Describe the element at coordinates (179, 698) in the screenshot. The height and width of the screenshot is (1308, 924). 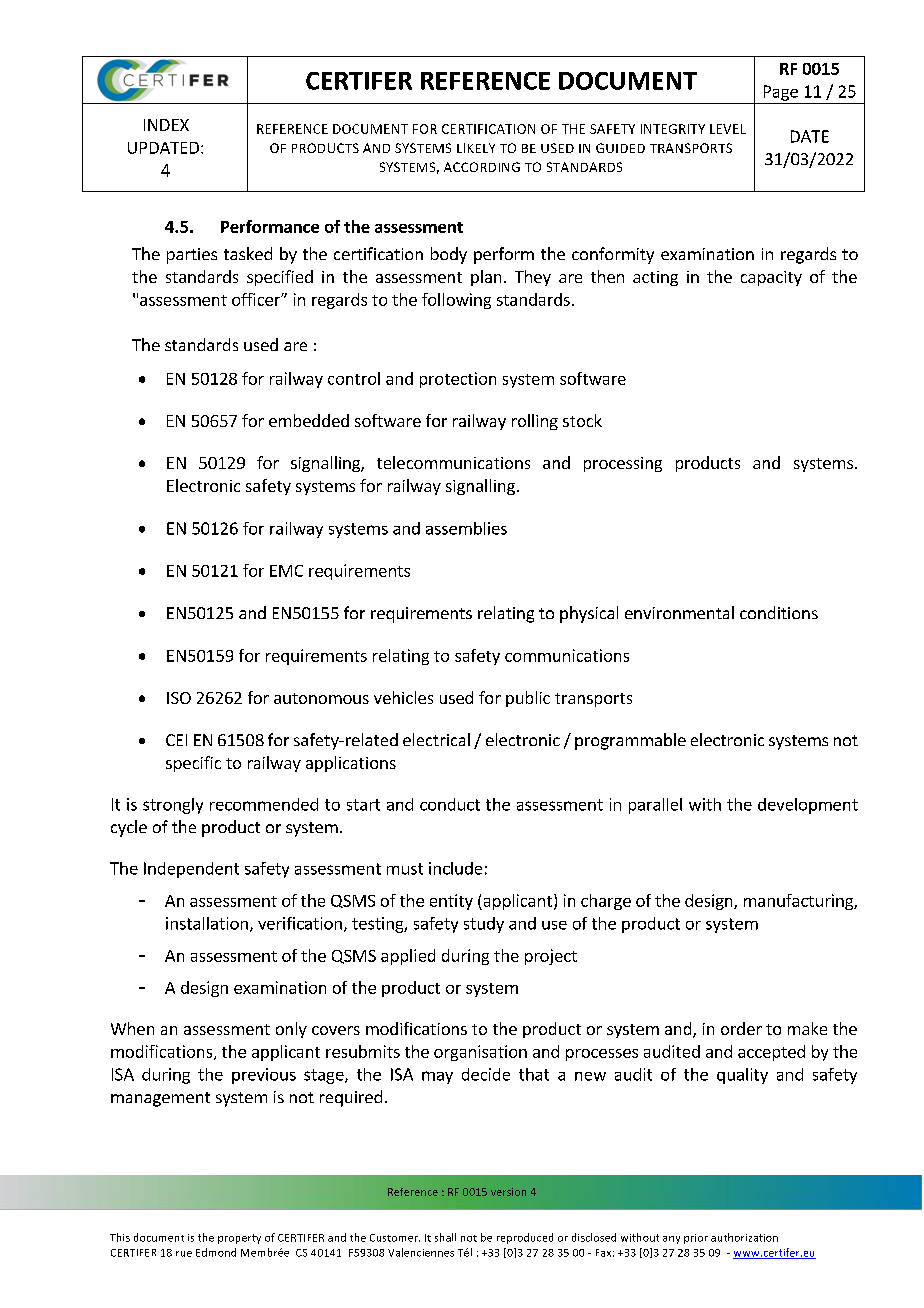
I see `ISO` at that location.
